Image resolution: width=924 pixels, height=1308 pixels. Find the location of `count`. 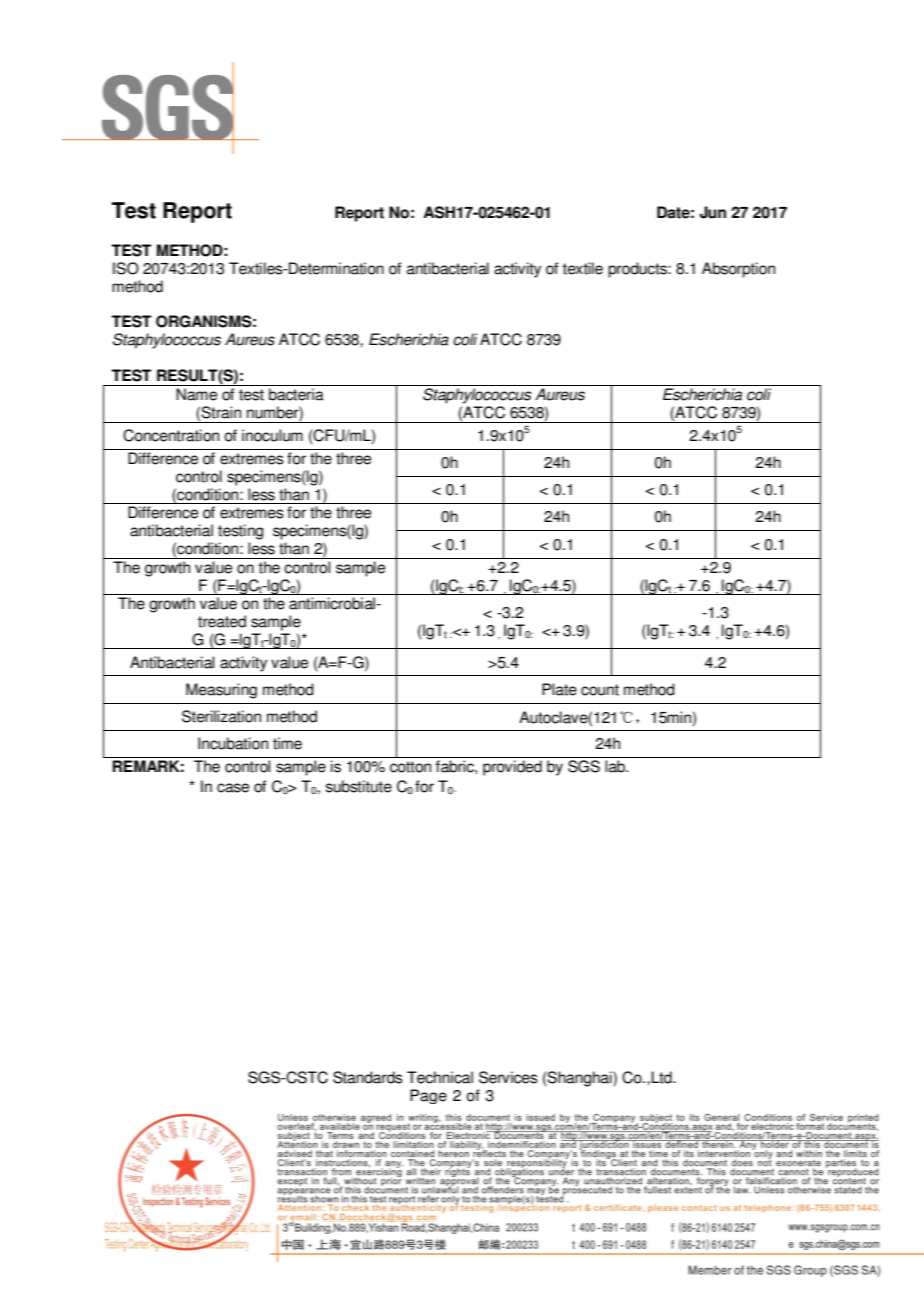

count is located at coordinates (600, 690).
